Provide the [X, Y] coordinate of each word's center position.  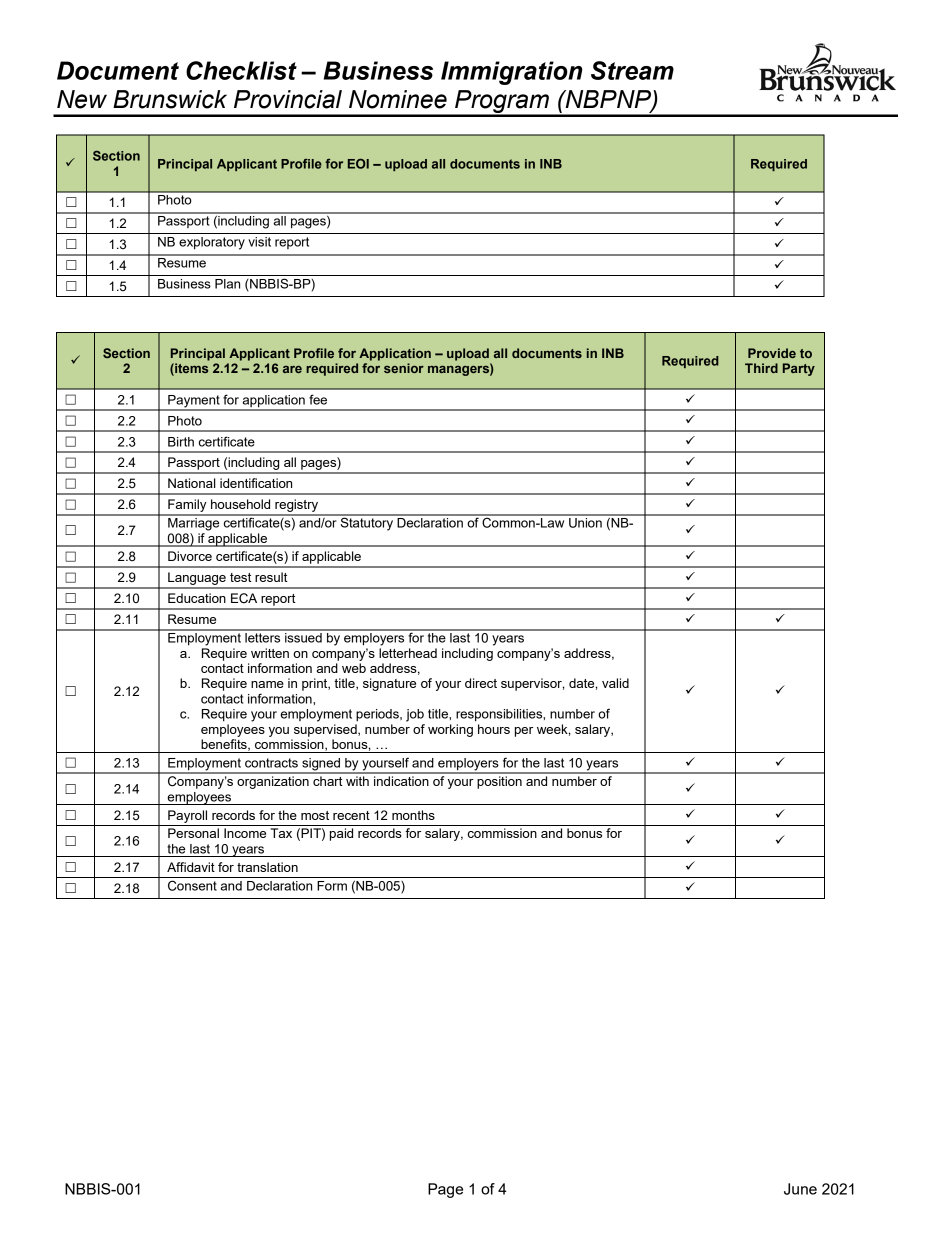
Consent [192, 885]
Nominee [398, 99]
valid [615, 683]
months [413, 815]
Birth [181, 442]
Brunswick [170, 99]
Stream [632, 70]
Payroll [187, 816]
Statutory [367, 523]
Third [761, 368]
